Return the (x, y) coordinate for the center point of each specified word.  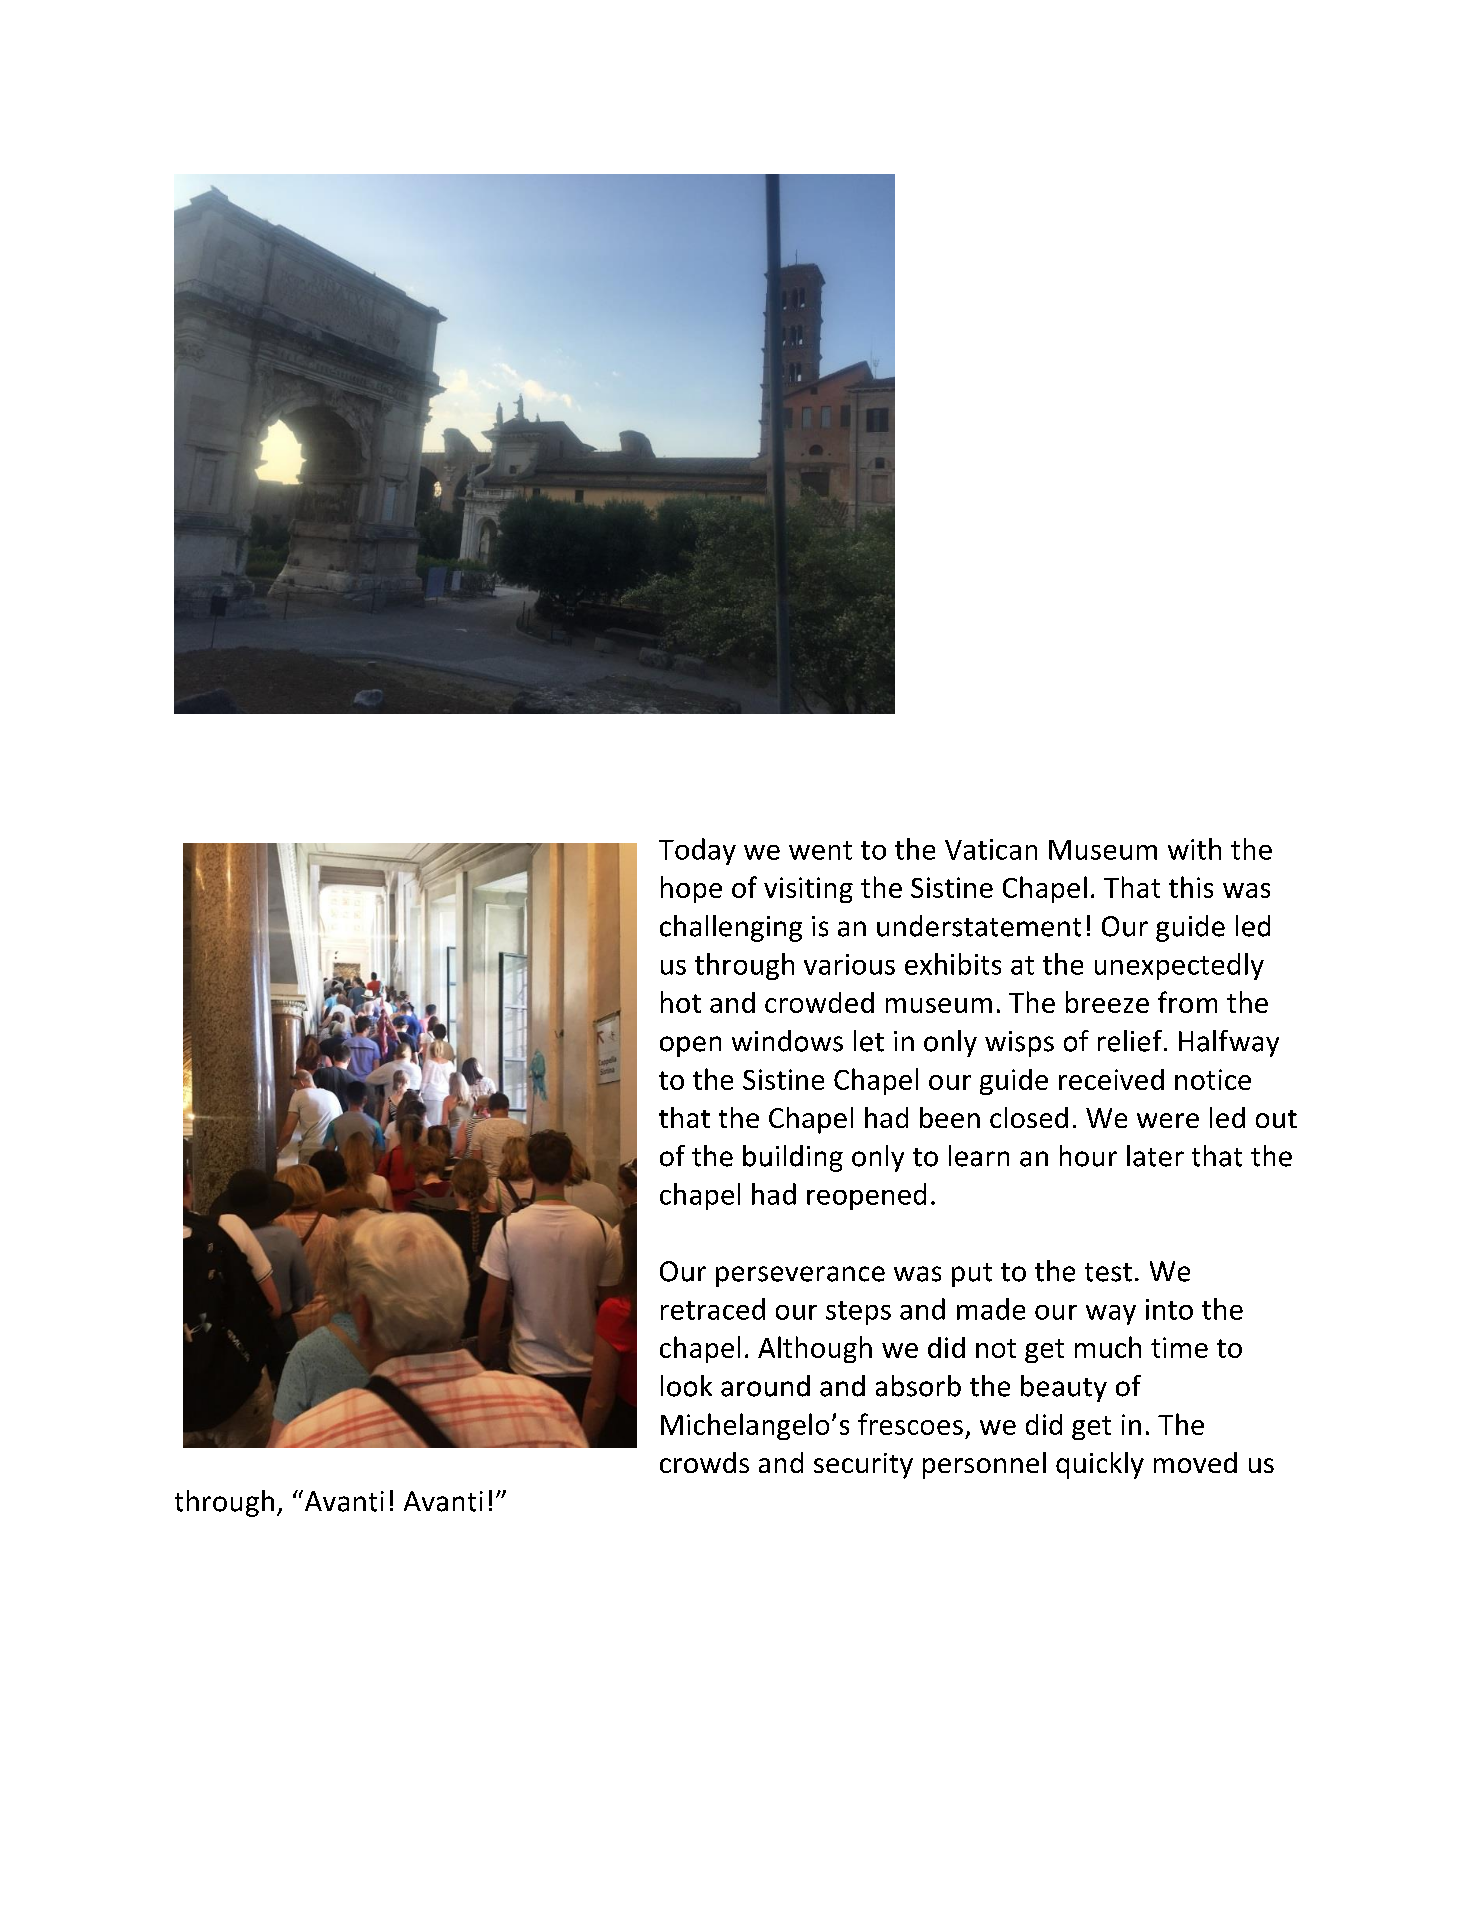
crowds (704, 1462)
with (1194, 849)
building (793, 1158)
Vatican (991, 849)
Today (697, 851)
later (1155, 1156)
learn (979, 1156)
